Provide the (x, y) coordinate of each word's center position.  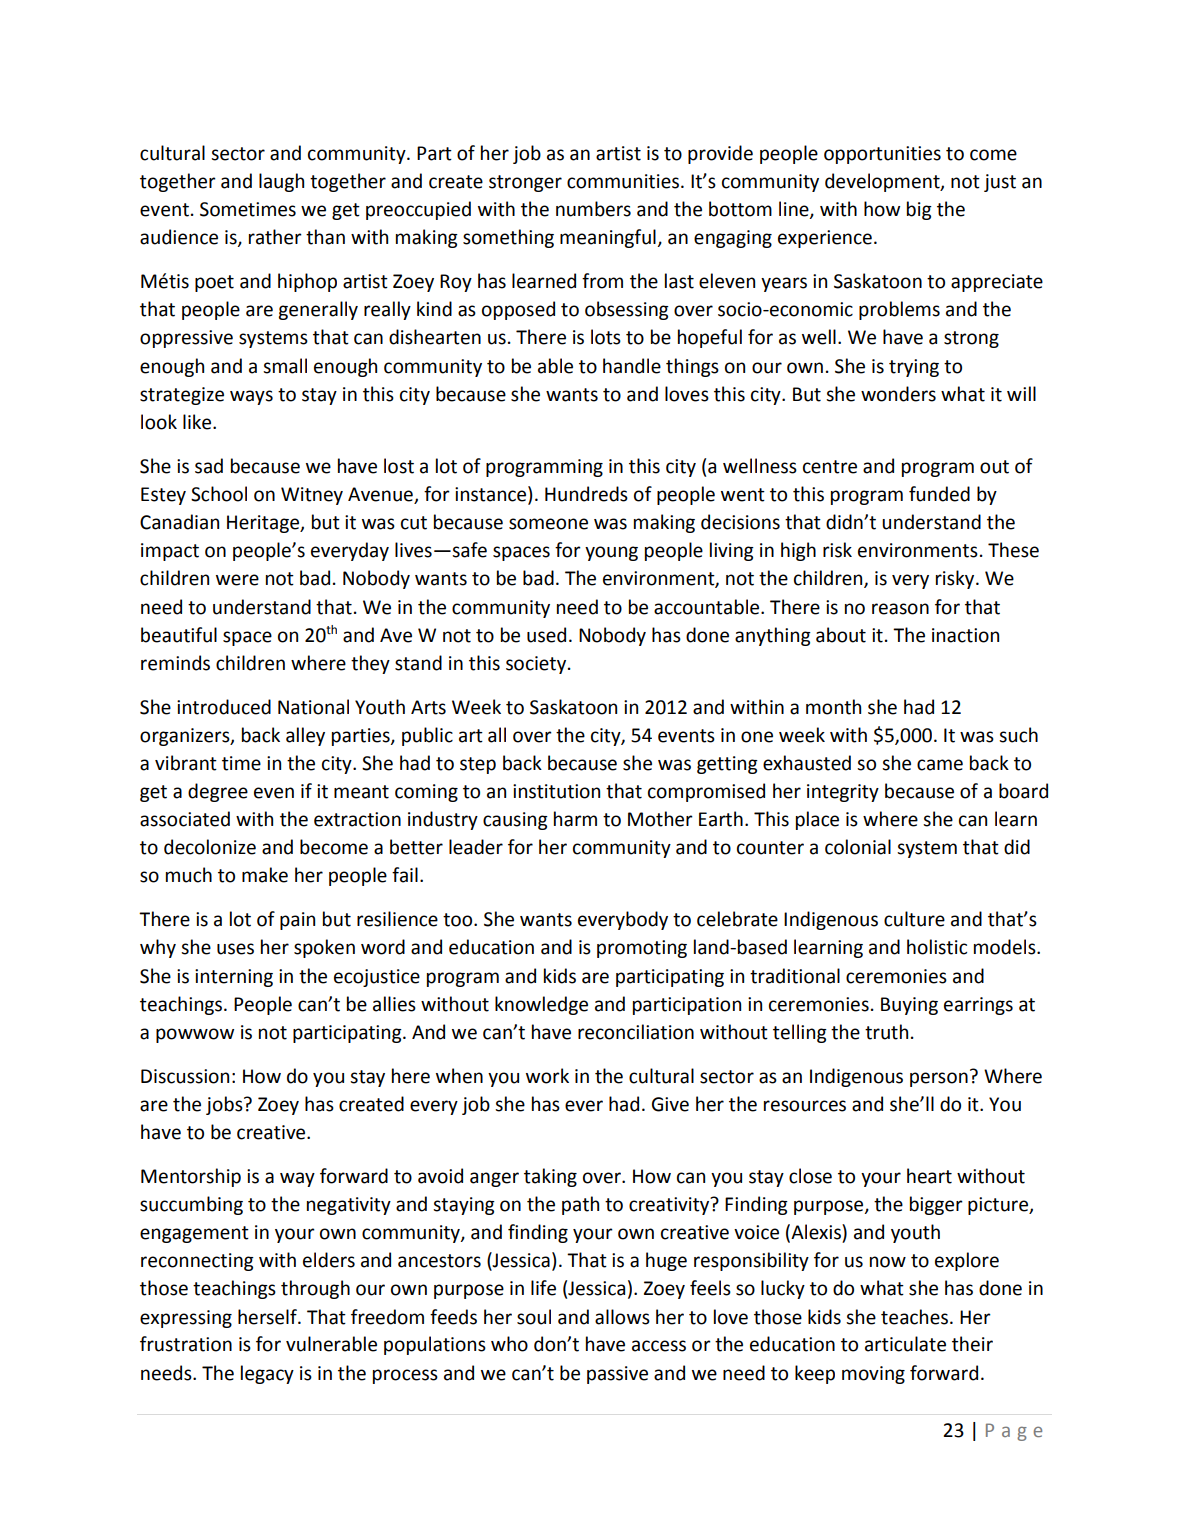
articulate (905, 1344)
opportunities (882, 155)
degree (218, 792)
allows (622, 1317)
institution (556, 791)
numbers (593, 209)
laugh (281, 182)
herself (268, 1317)
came (940, 765)
